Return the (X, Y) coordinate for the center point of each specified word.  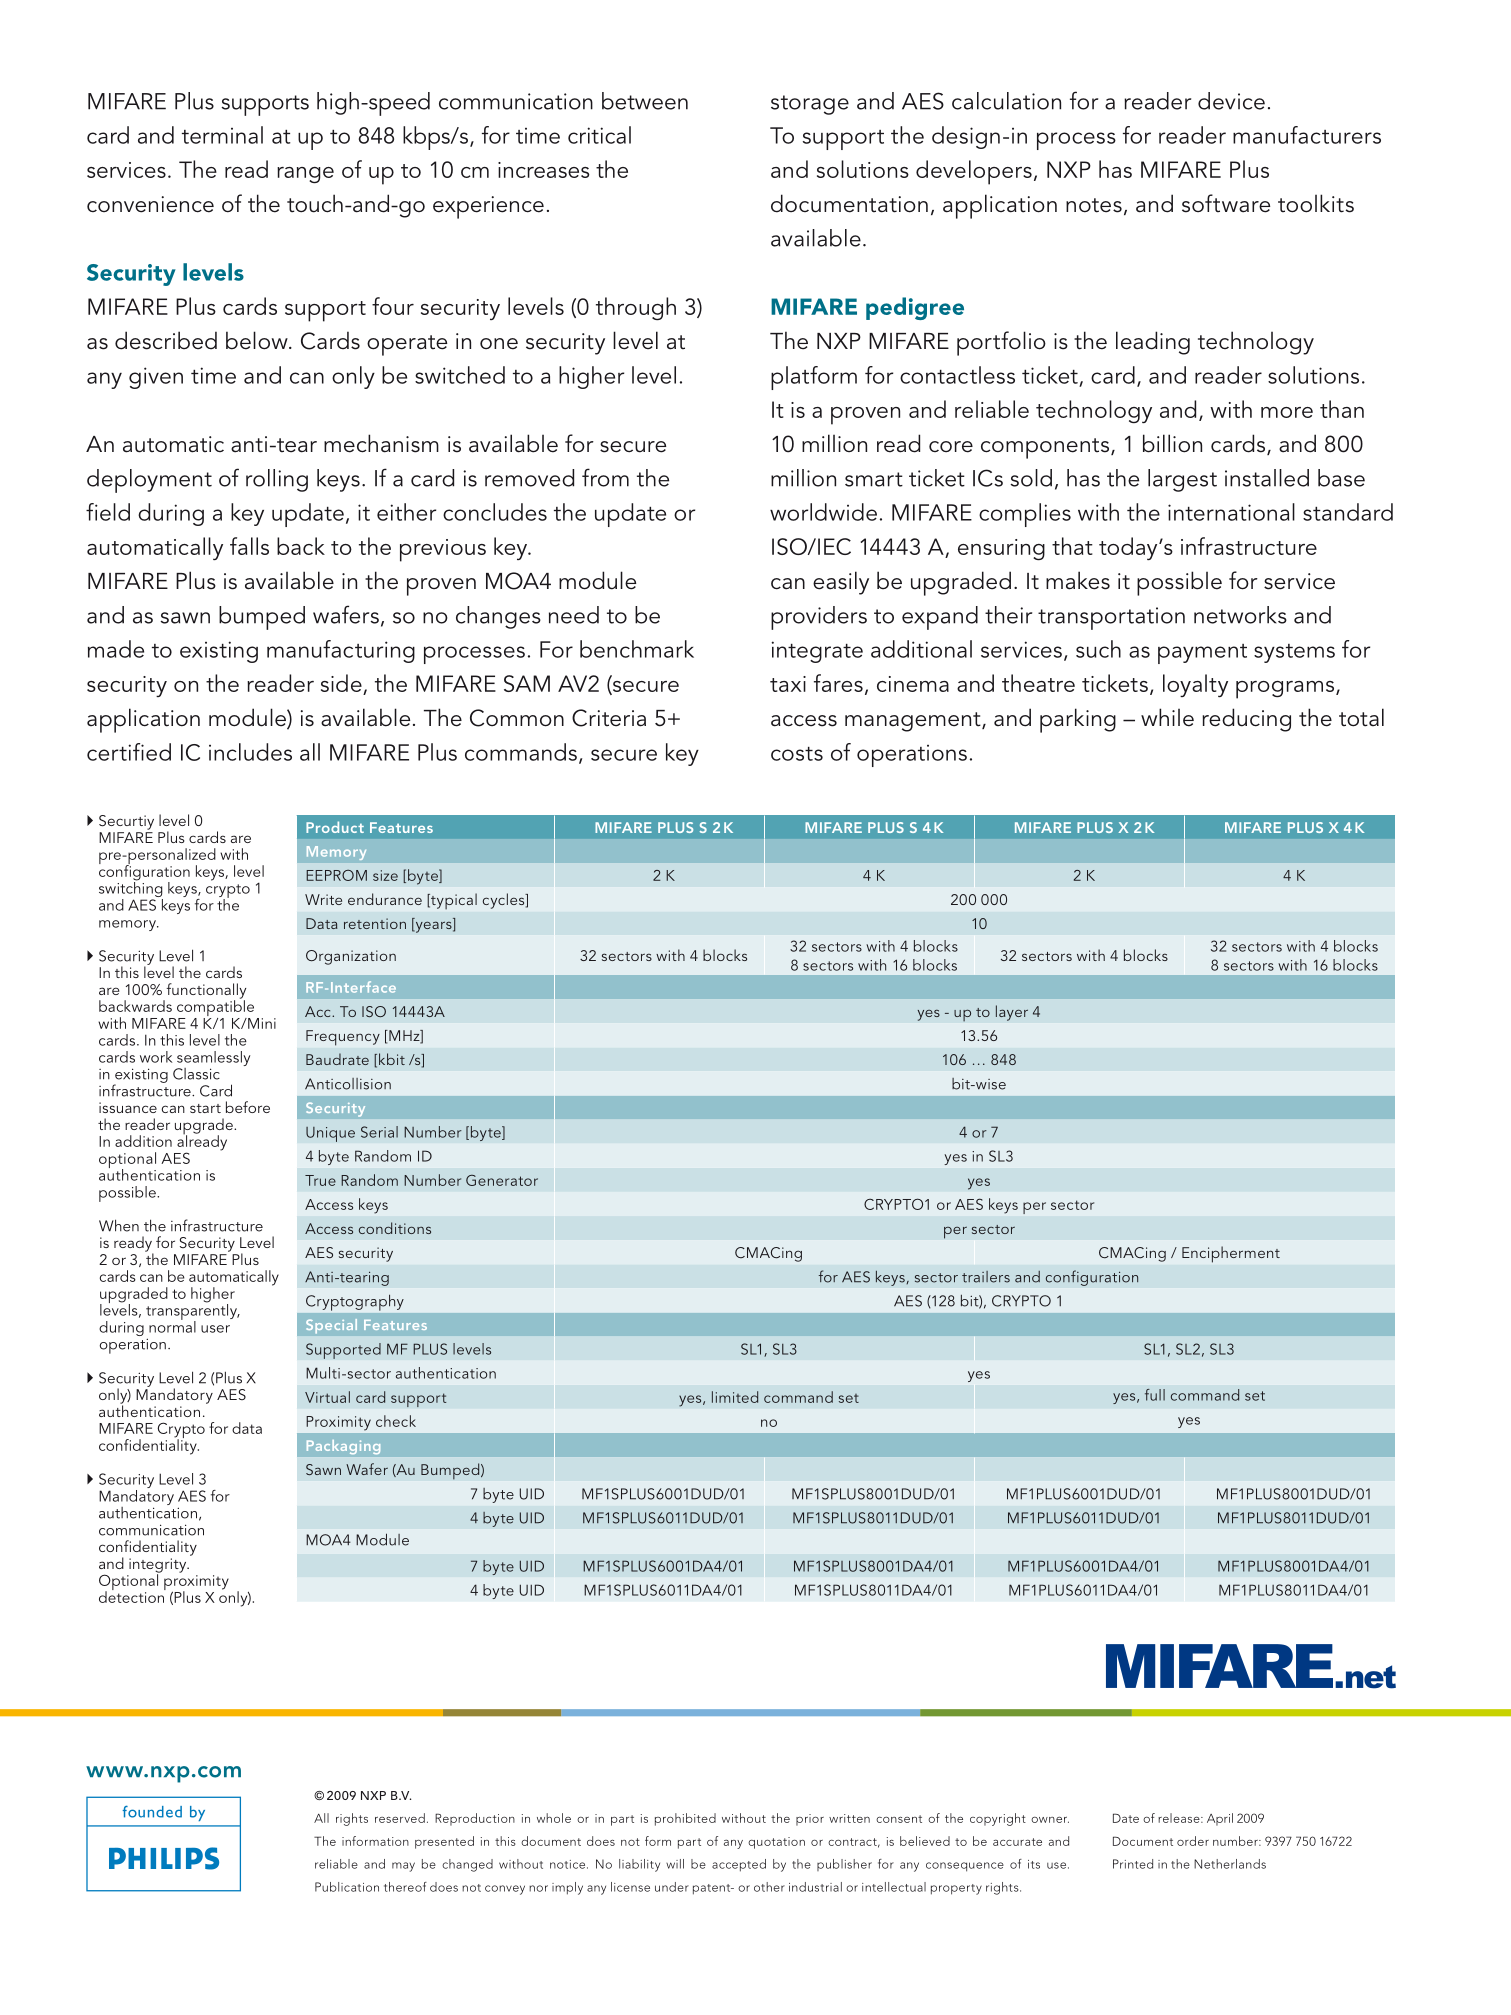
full (1155, 1395)
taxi (788, 684)
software (1226, 203)
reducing (1246, 720)
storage (810, 105)
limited (735, 1397)
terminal (222, 135)
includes (250, 752)
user (215, 1329)
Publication (347, 1887)
